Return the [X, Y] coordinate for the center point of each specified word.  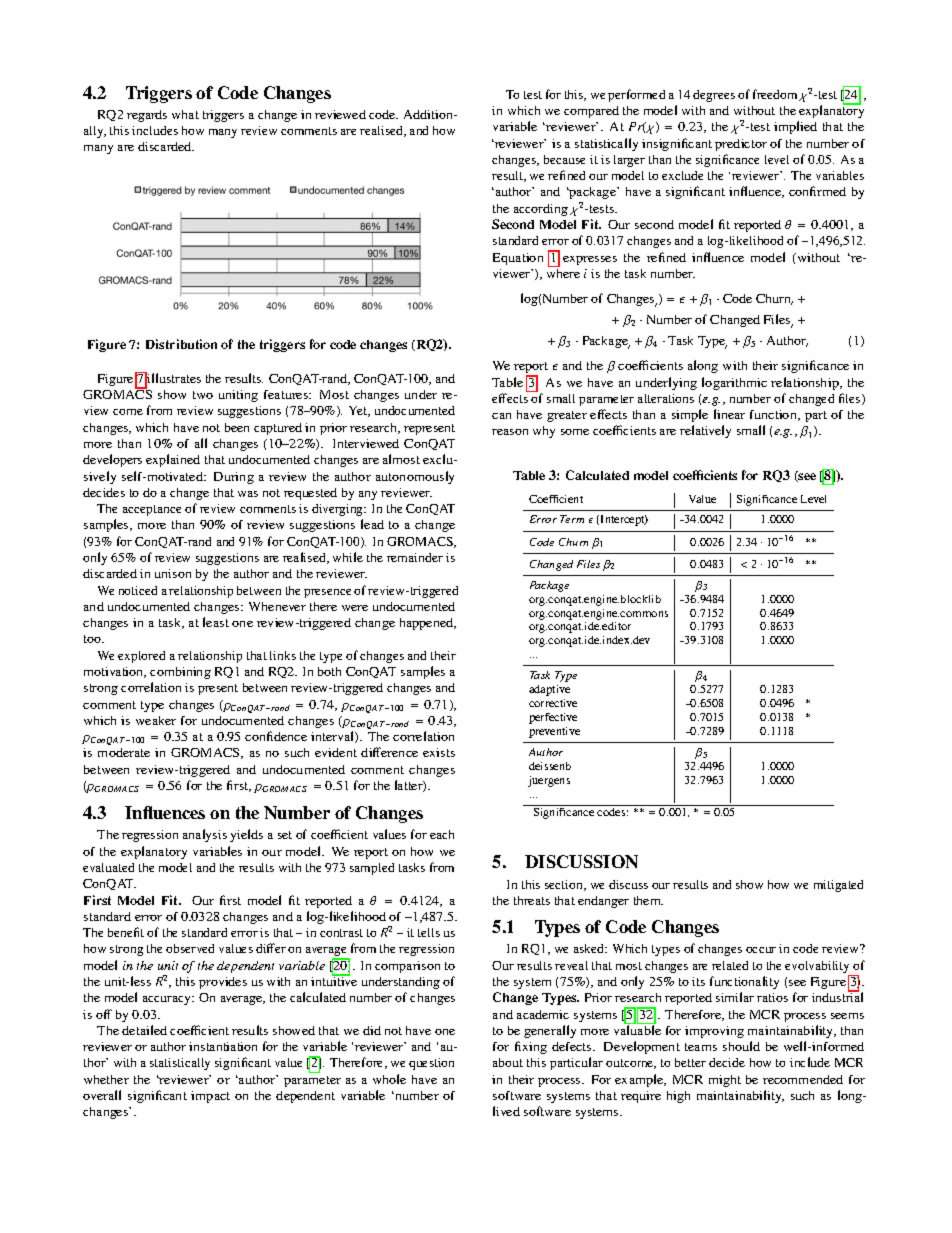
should [741, 1046]
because [564, 159]
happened [428, 624]
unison [173, 573]
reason [510, 432]
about [508, 1062]
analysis [205, 835]
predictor [741, 145]
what [185, 114]
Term [572, 519]
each [442, 834]
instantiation [223, 1046]
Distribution [181, 344]
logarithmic [734, 383]
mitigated [838, 886]
